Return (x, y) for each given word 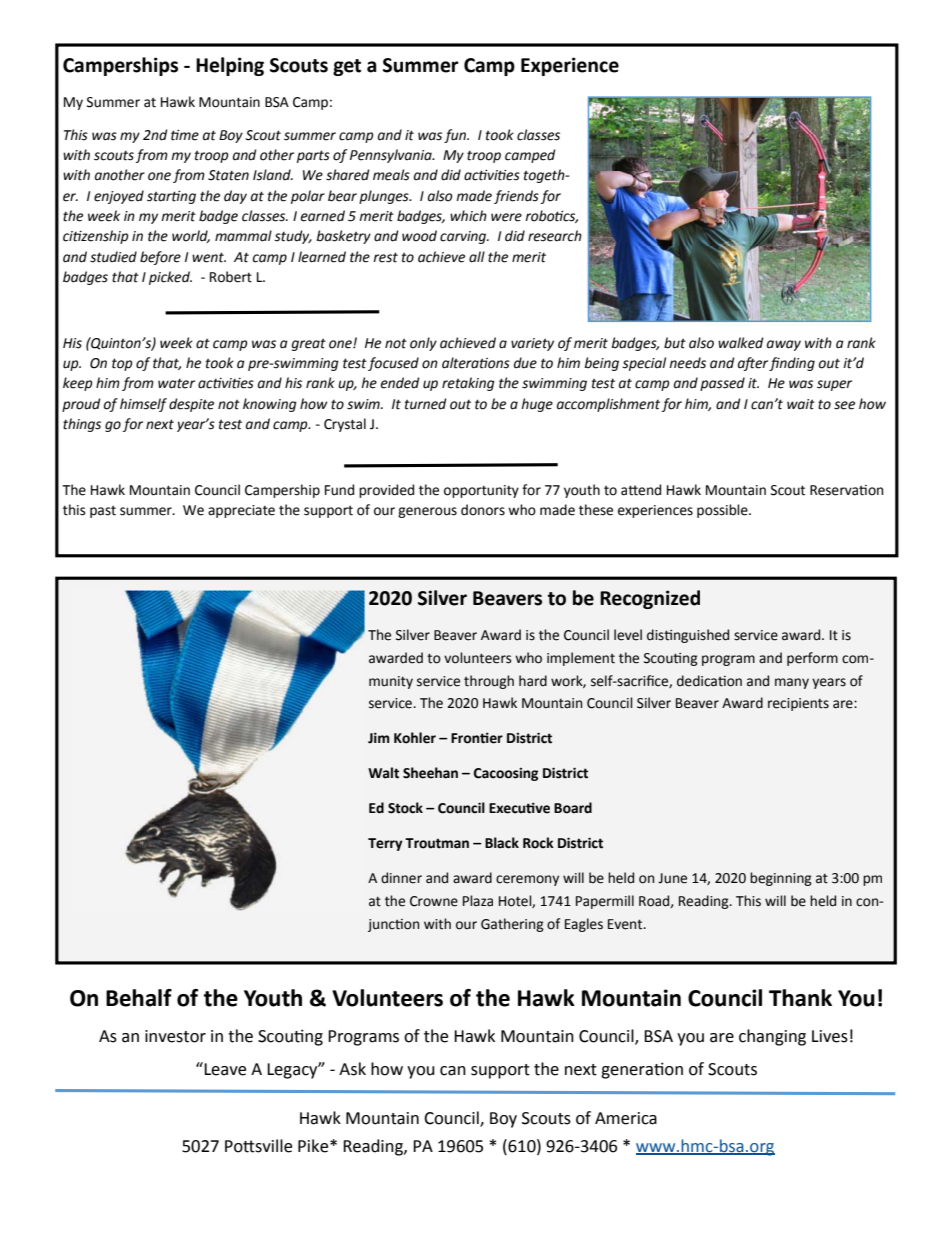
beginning (781, 879)
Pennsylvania (392, 156)
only (423, 344)
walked (741, 343)
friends (516, 197)
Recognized (650, 599)
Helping (230, 66)
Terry (385, 844)
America (626, 1118)
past (103, 512)
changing (772, 1037)
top (122, 364)
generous (427, 512)
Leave (225, 1069)
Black (502, 843)
